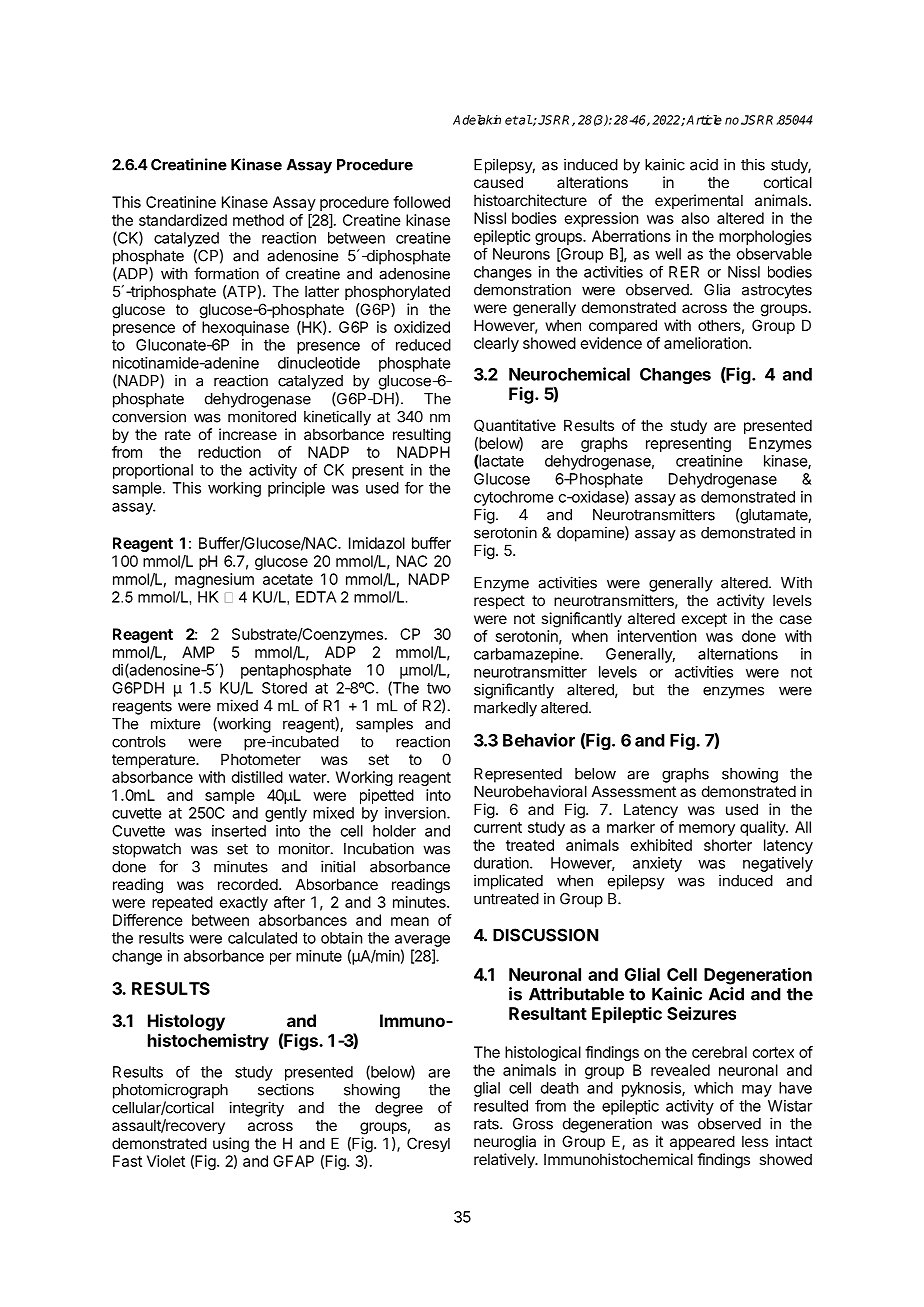  I want to click on repeated, so click(182, 903).
